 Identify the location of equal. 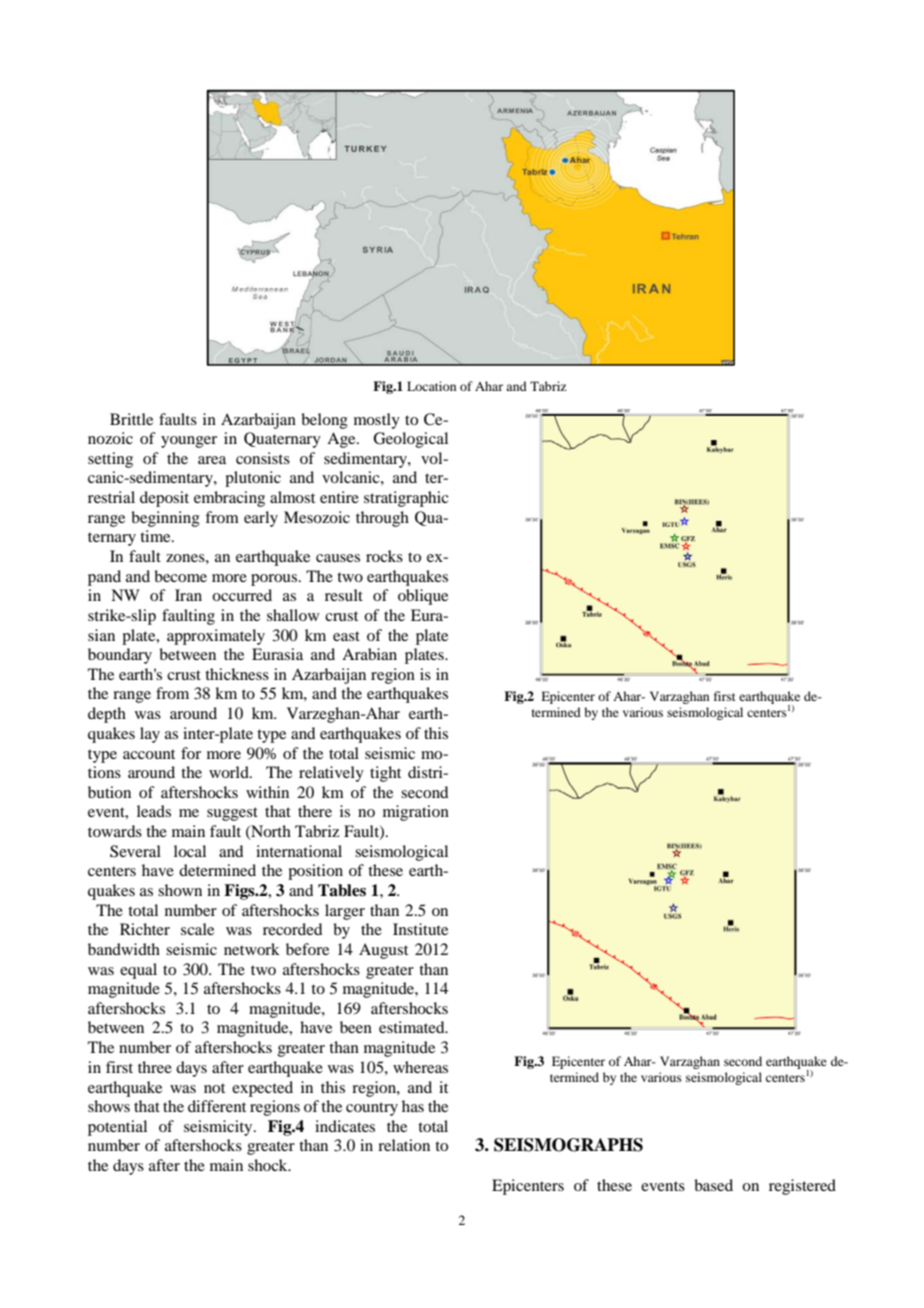
(138, 971).
